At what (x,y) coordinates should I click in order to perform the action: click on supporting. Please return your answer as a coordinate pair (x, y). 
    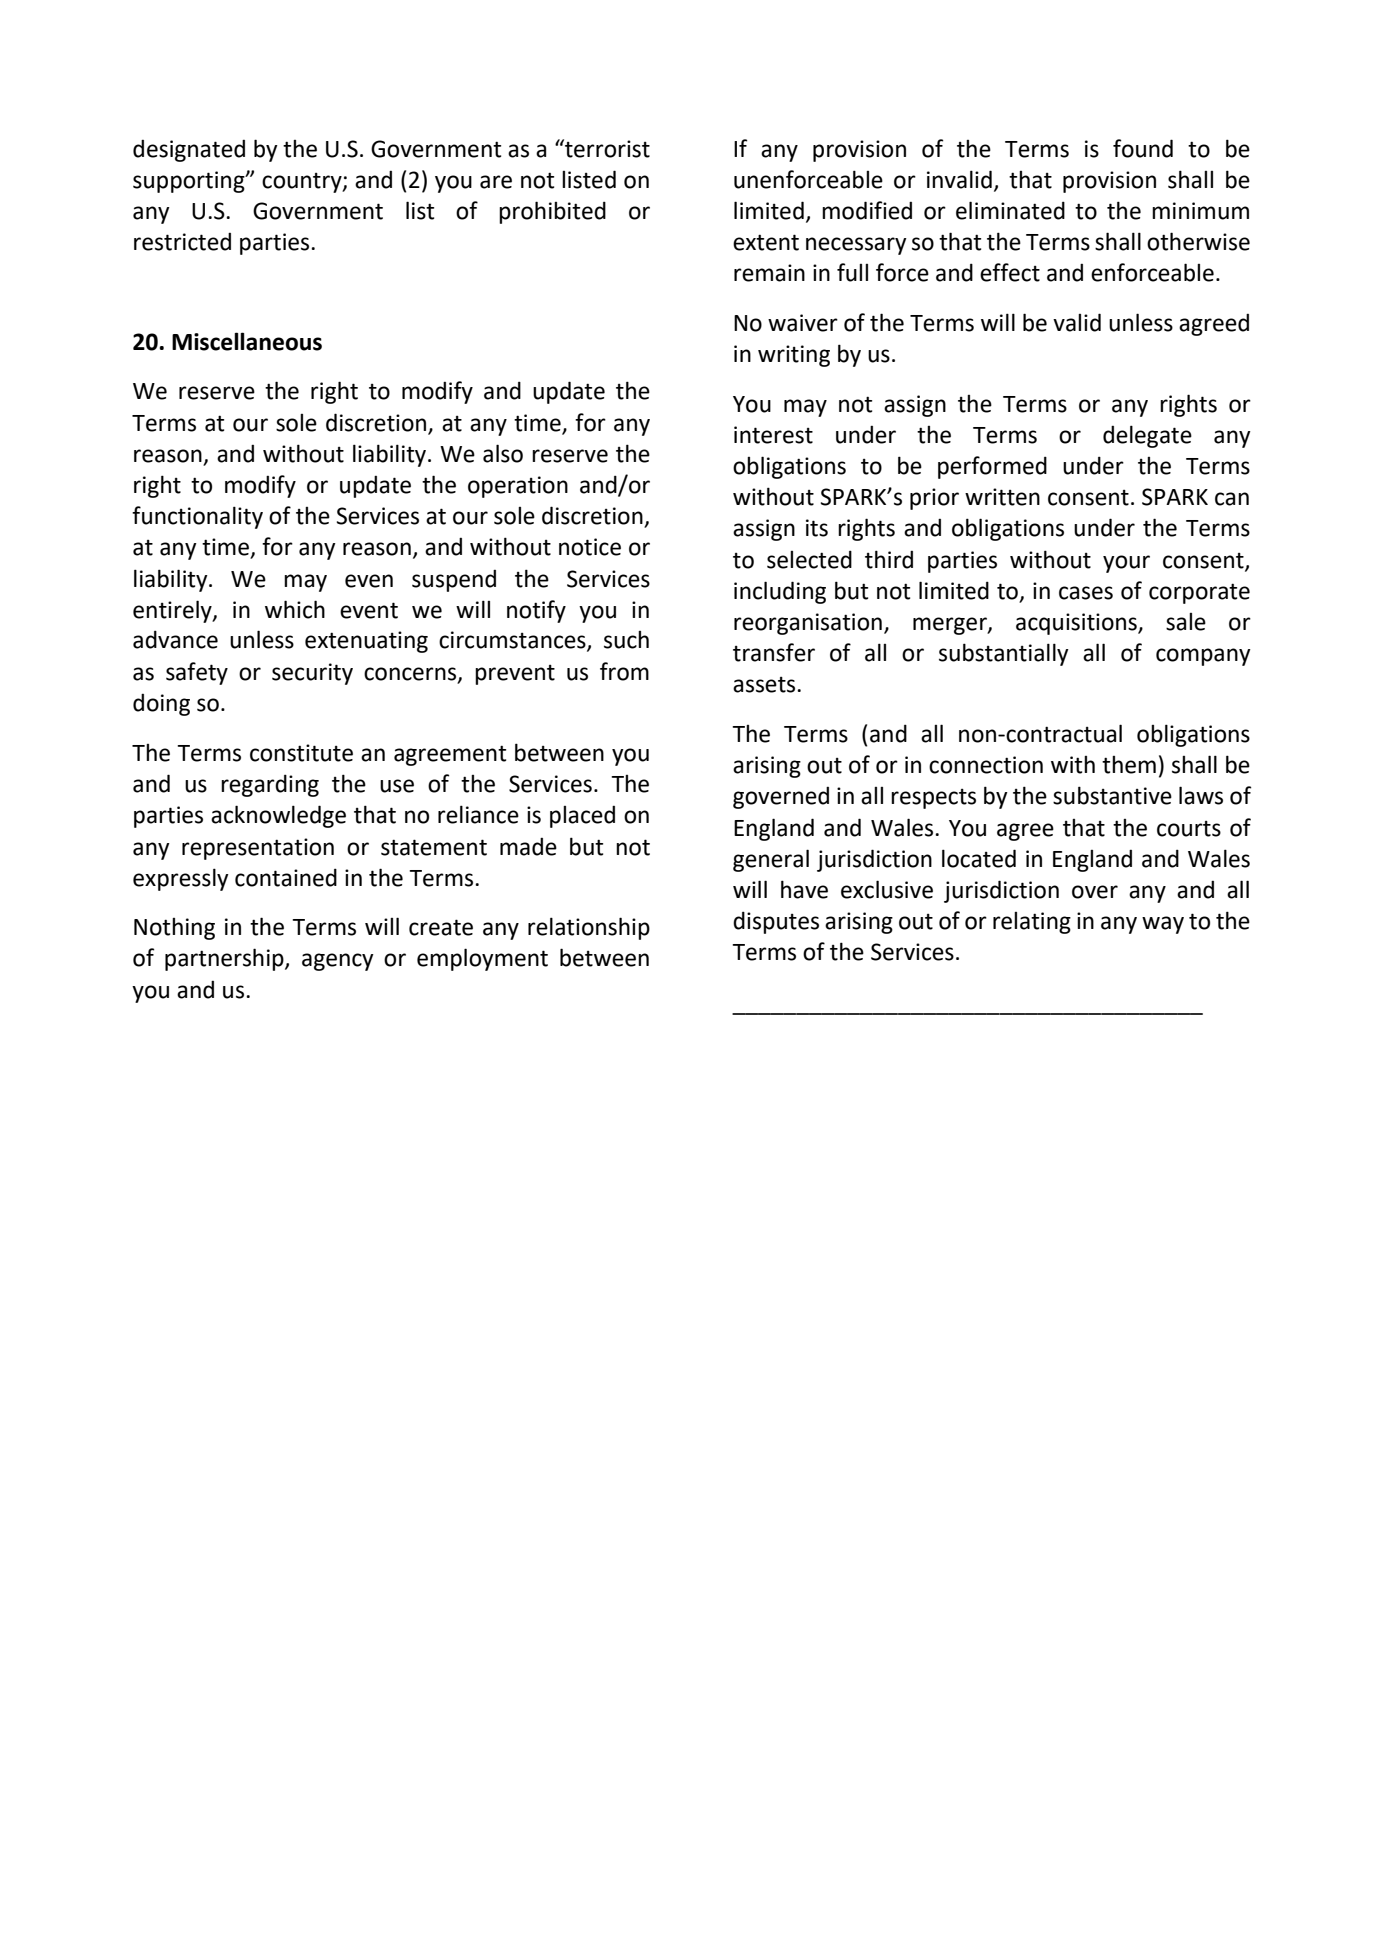
    Looking at the image, I should click on (190, 182).
